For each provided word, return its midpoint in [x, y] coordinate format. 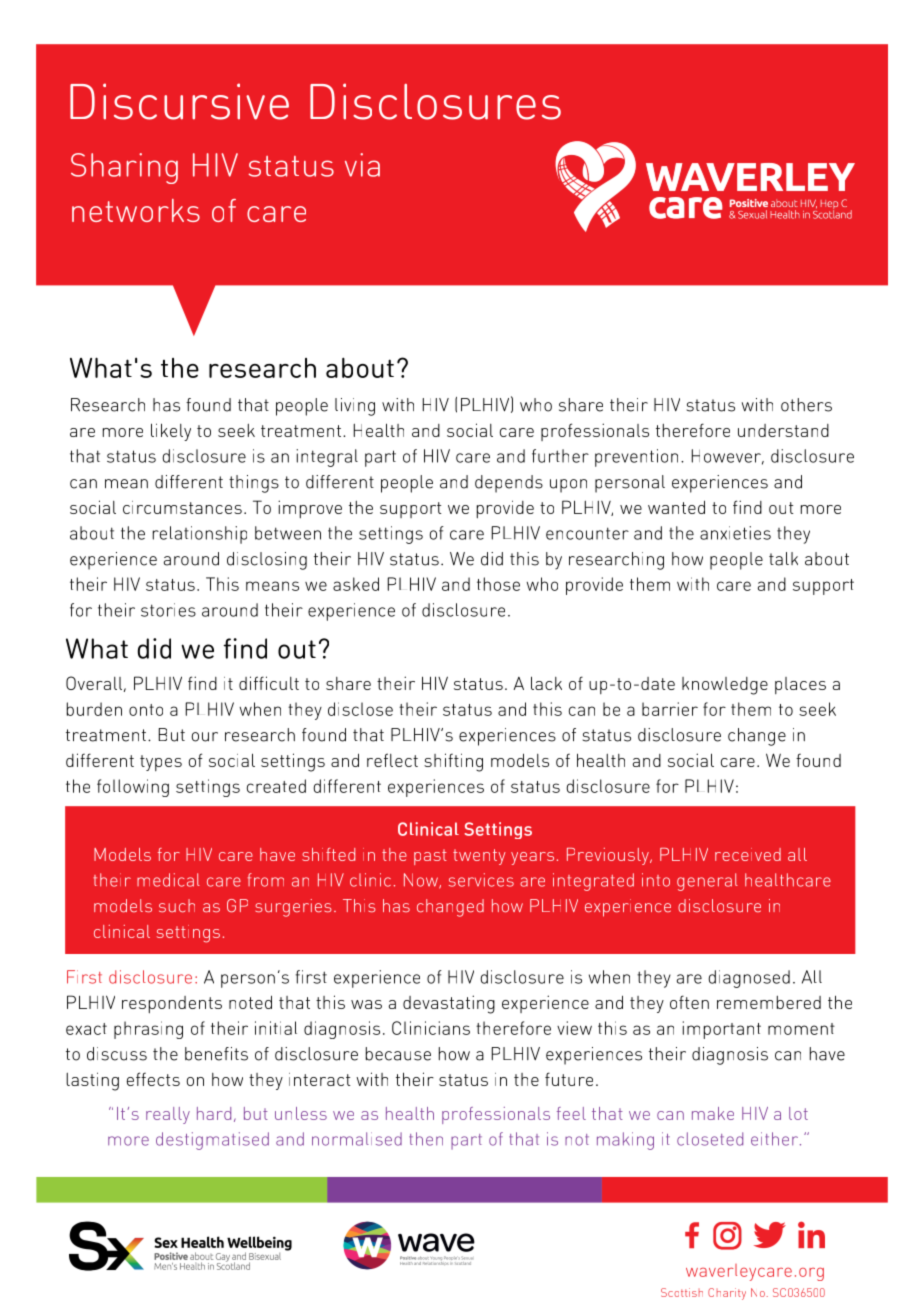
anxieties [735, 533]
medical [168, 880]
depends [509, 484]
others [806, 405]
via [362, 165]
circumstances [182, 507]
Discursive [179, 101]
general [707, 882]
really [168, 1115]
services [481, 880]
